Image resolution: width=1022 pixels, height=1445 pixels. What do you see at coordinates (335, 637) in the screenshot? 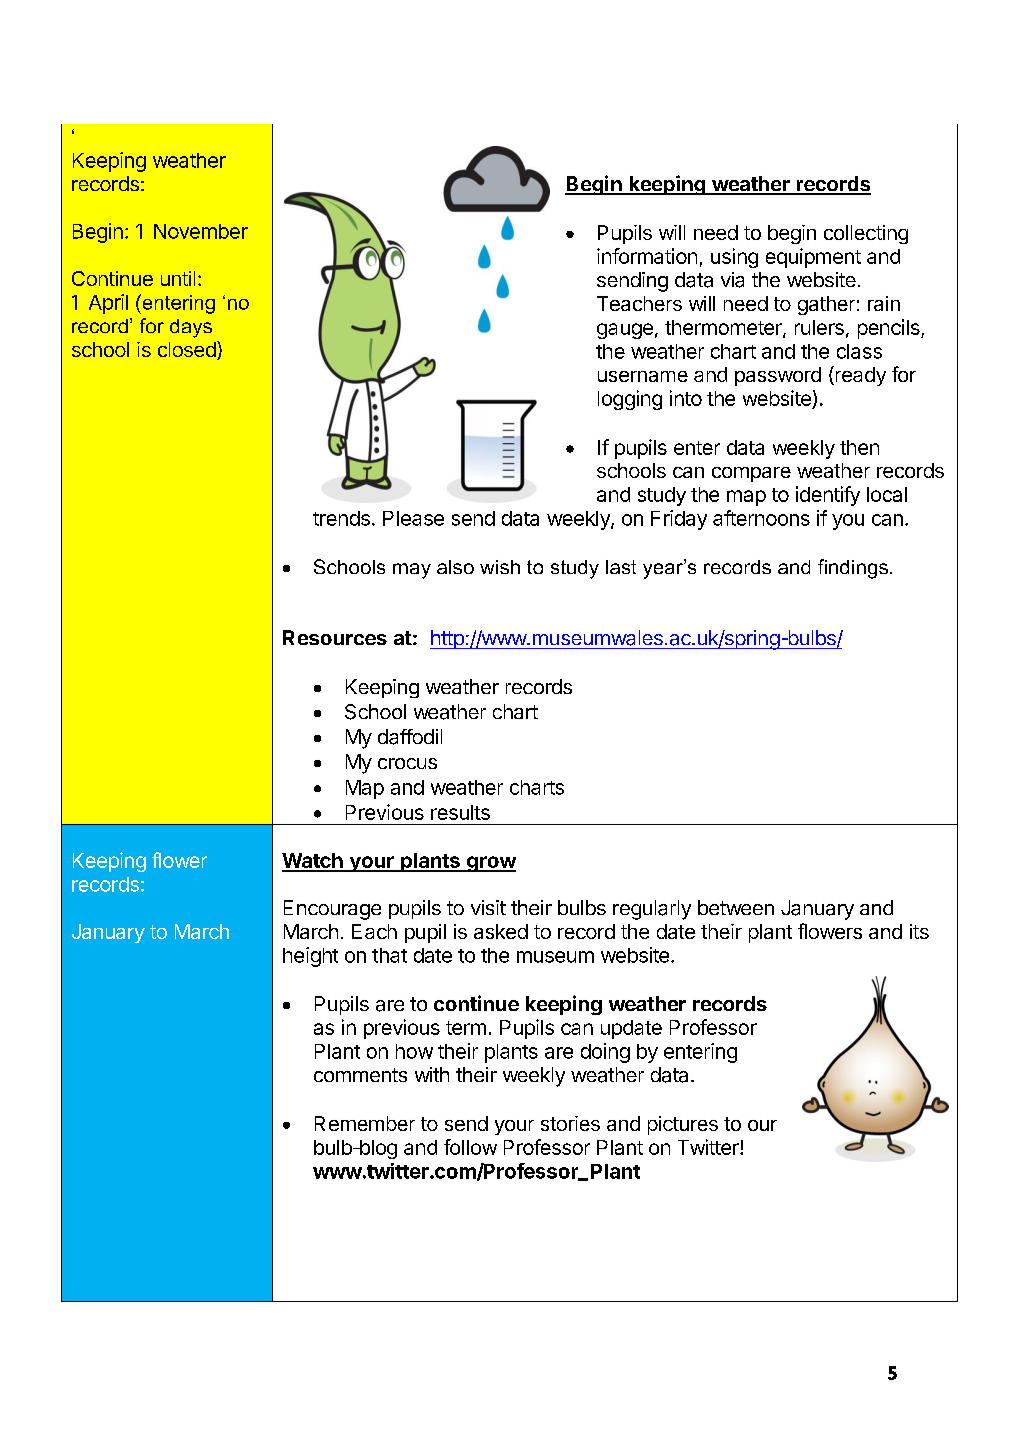
I see `Resources` at bounding box center [335, 637].
